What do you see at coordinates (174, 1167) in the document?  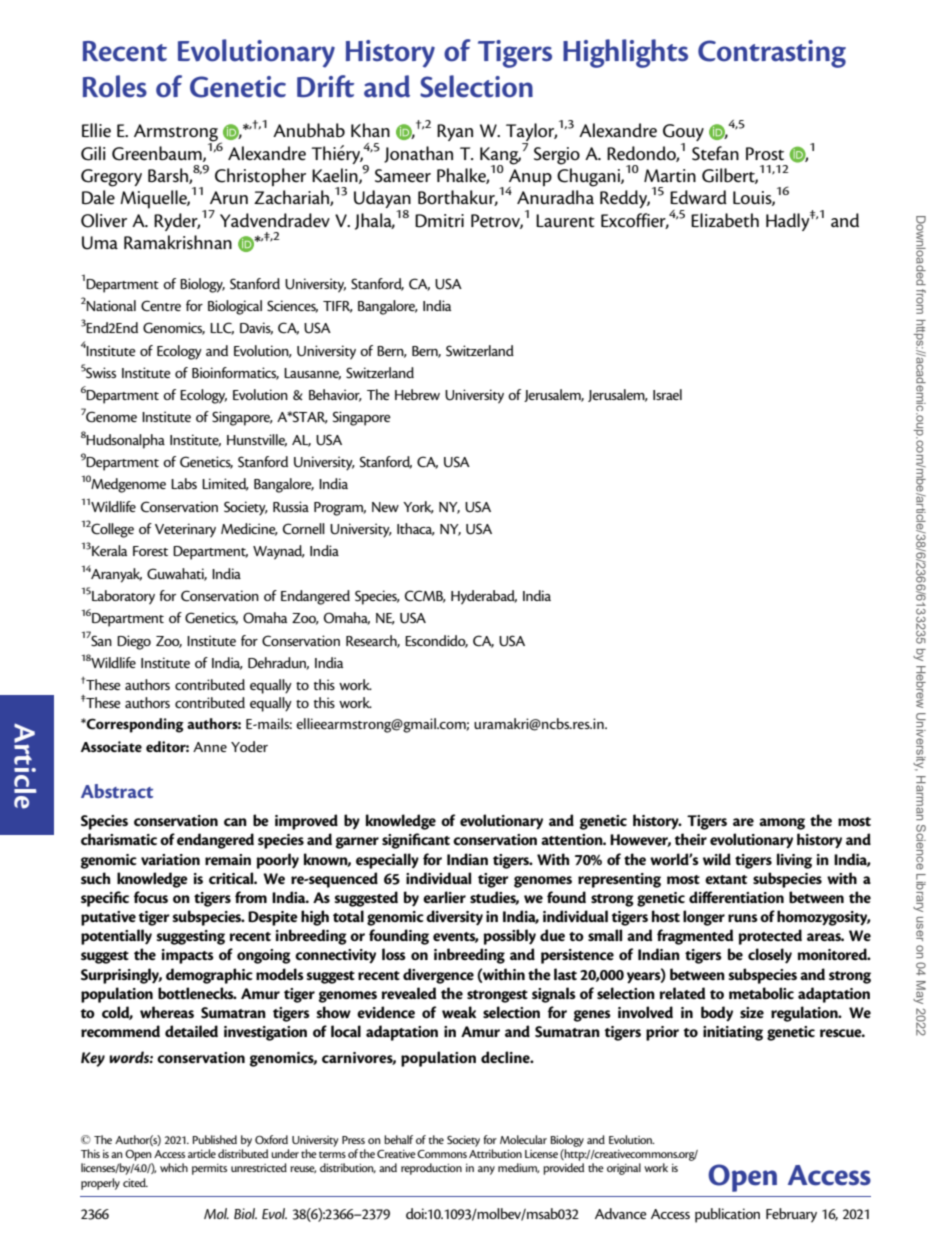 I see `which` at bounding box center [174, 1167].
